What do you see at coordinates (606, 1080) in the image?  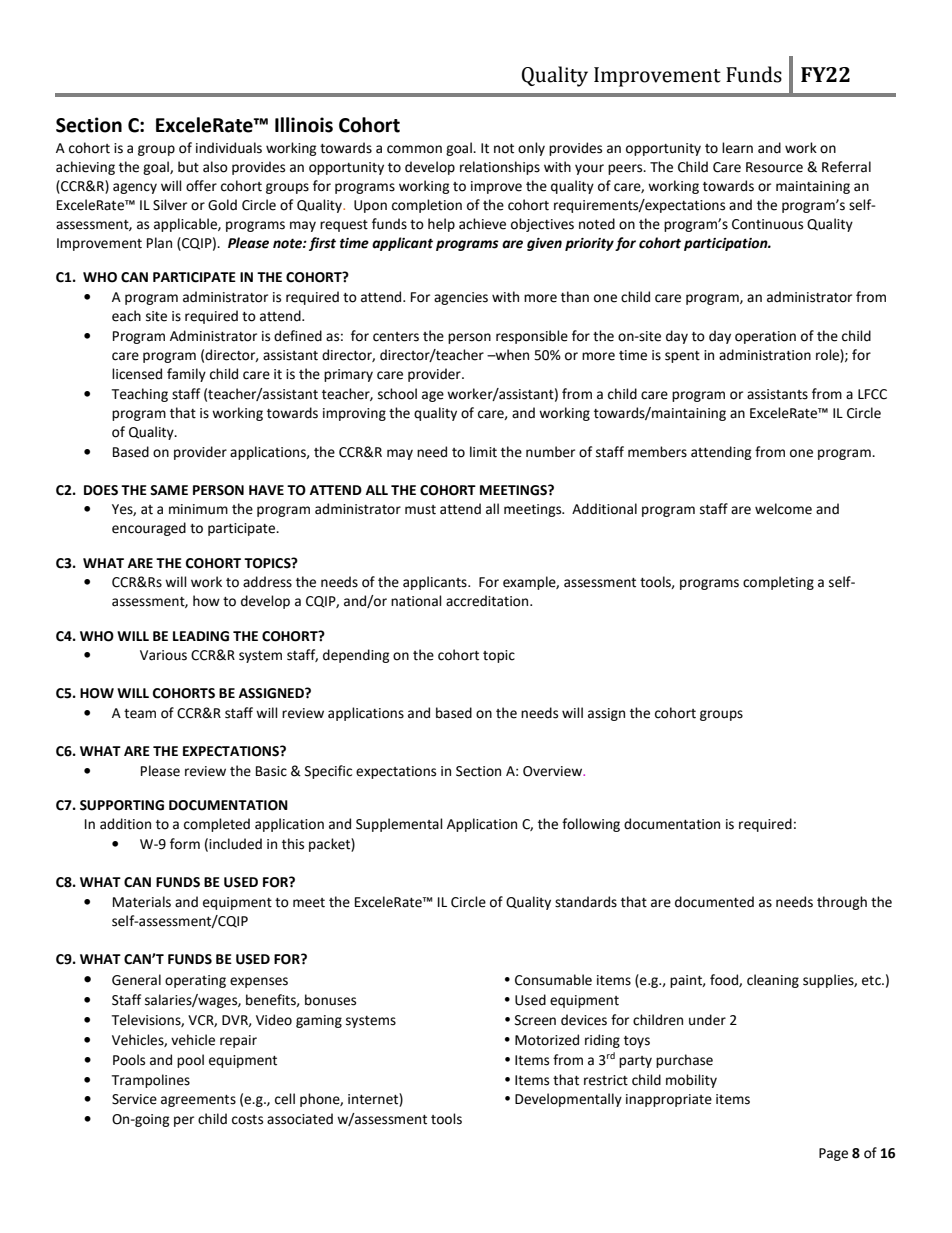 I see `restrict` at bounding box center [606, 1080].
